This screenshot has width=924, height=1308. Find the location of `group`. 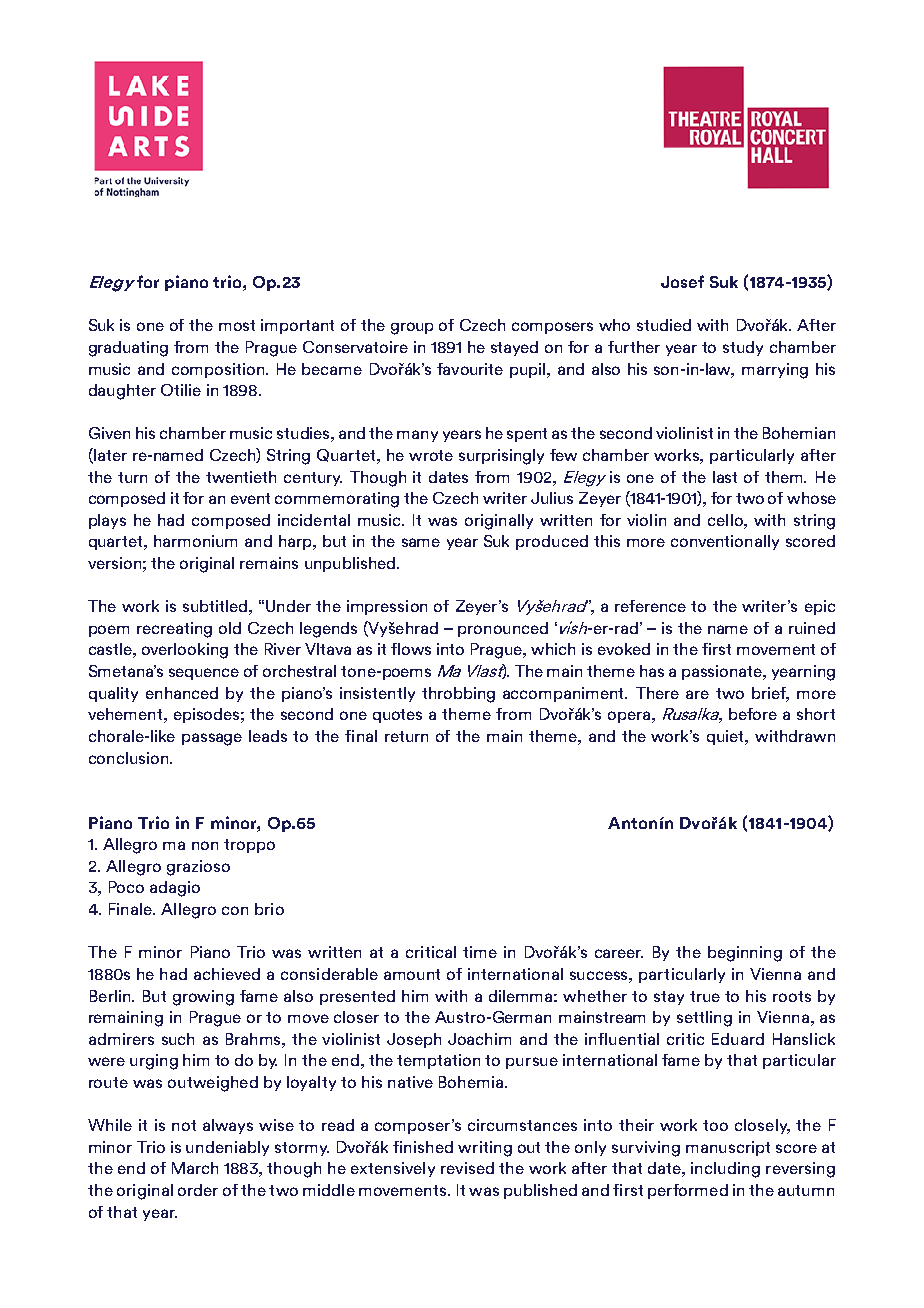

group is located at coordinates (412, 328).
